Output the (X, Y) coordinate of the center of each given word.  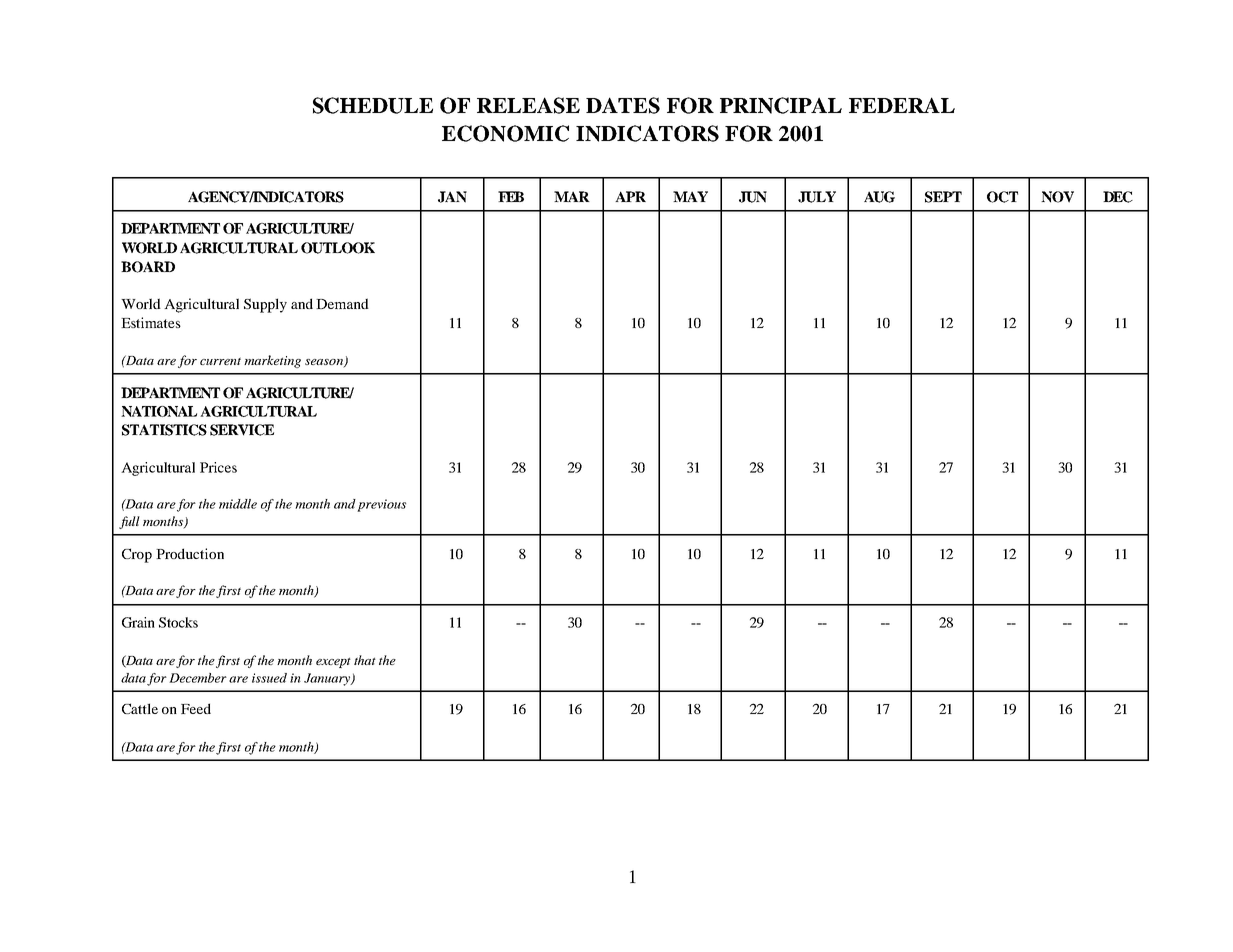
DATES (623, 105)
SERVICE (242, 430)
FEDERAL (902, 105)
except (333, 662)
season (325, 363)
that (365, 660)
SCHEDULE (373, 105)
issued (269, 678)
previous (381, 505)
